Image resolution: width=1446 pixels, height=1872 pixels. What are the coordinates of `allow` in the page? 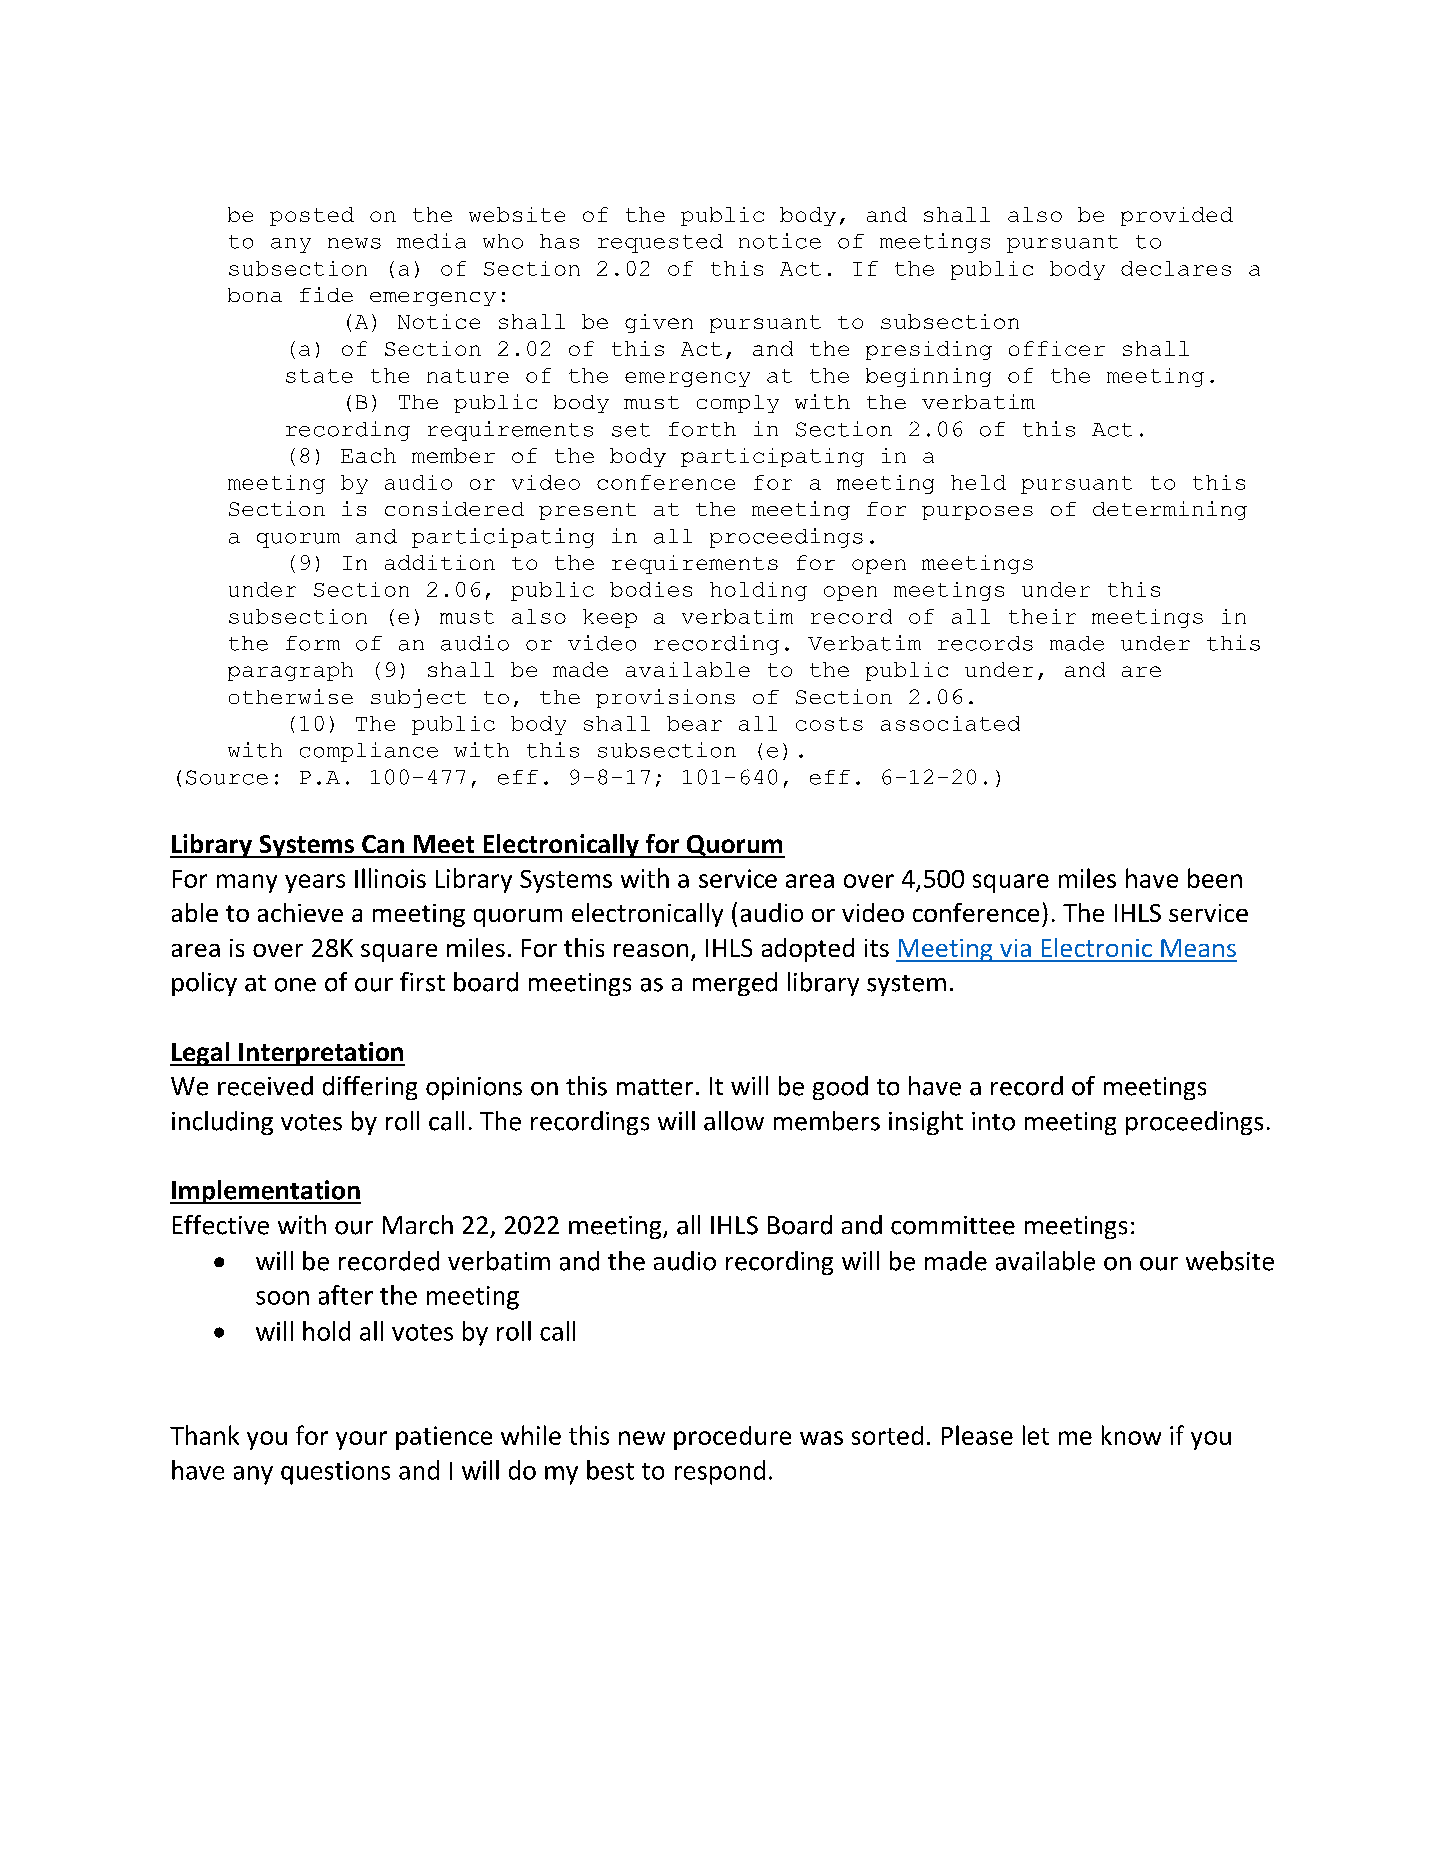 It's located at (734, 1121).
